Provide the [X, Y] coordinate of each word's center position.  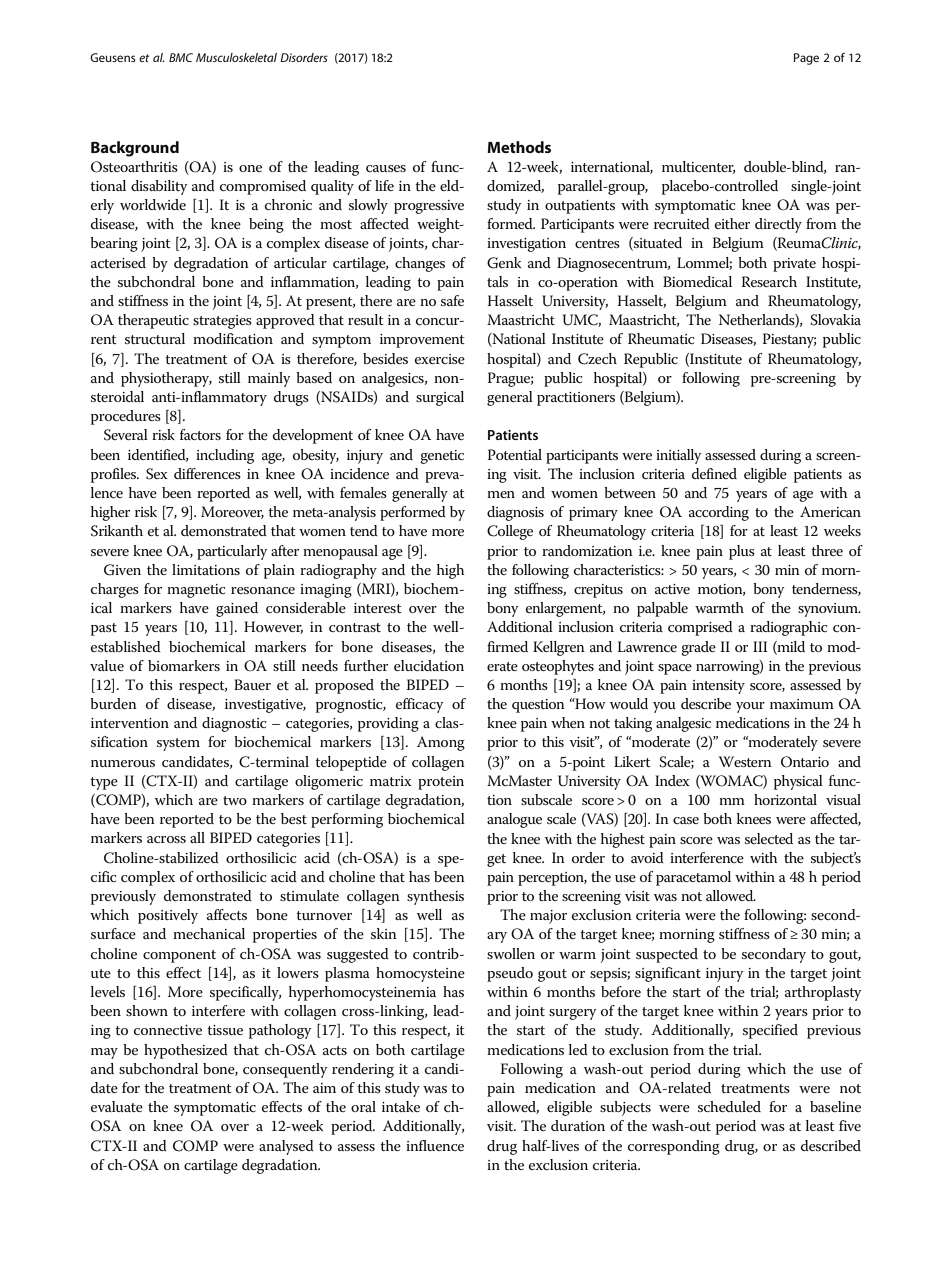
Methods [519, 147]
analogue [514, 820]
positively [168, 916]
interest [378, 608]
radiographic [788, 628]
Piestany [789, 340]
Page [806, 59]
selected [769, 838]
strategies [222, 322]
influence [435, 1145]
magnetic [196, 591]
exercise [440, 359]
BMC [181, 57]
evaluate [117, 1106]
